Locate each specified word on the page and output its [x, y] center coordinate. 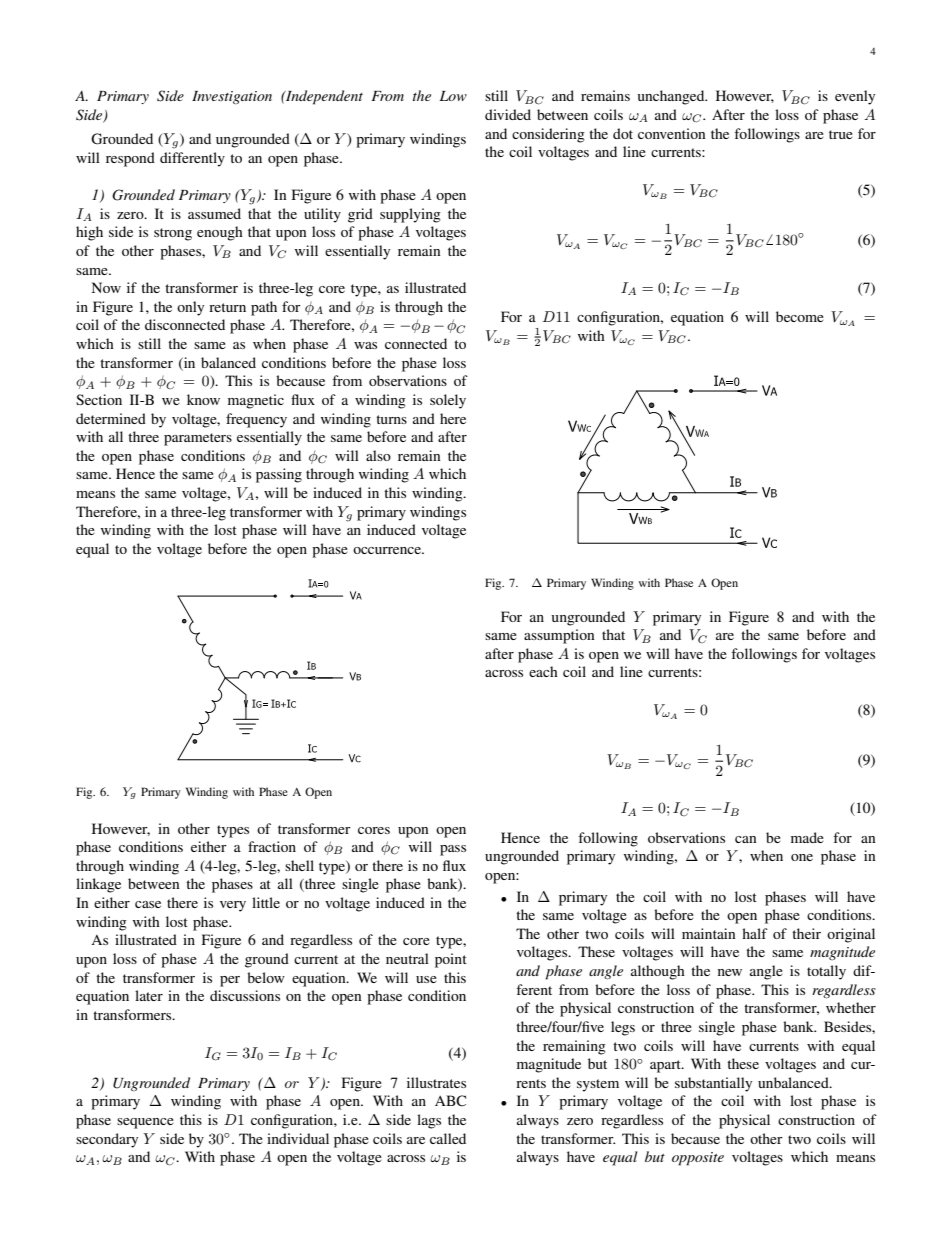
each [543, 671]
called [448, 1138]
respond [130, 159]
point [451, 960]
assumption [559, 636]
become [800, 316]
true [841, 134]
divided [508, 114]
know [203, 399]
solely [448, 401]
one [802, 857]
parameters [198, 439]
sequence [145, 1123]
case [148, 904]
